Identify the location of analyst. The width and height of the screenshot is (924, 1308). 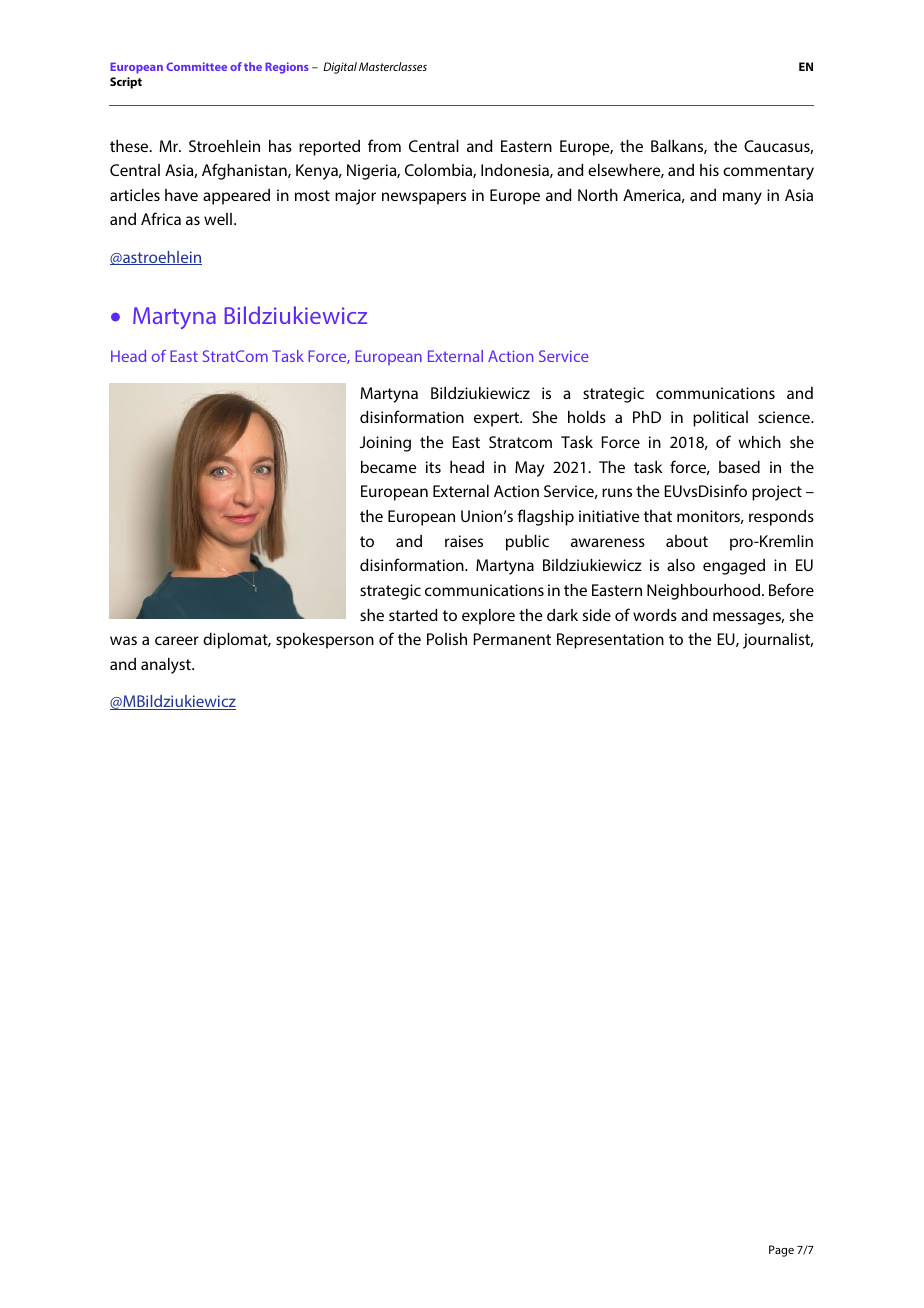
(167, 666).
